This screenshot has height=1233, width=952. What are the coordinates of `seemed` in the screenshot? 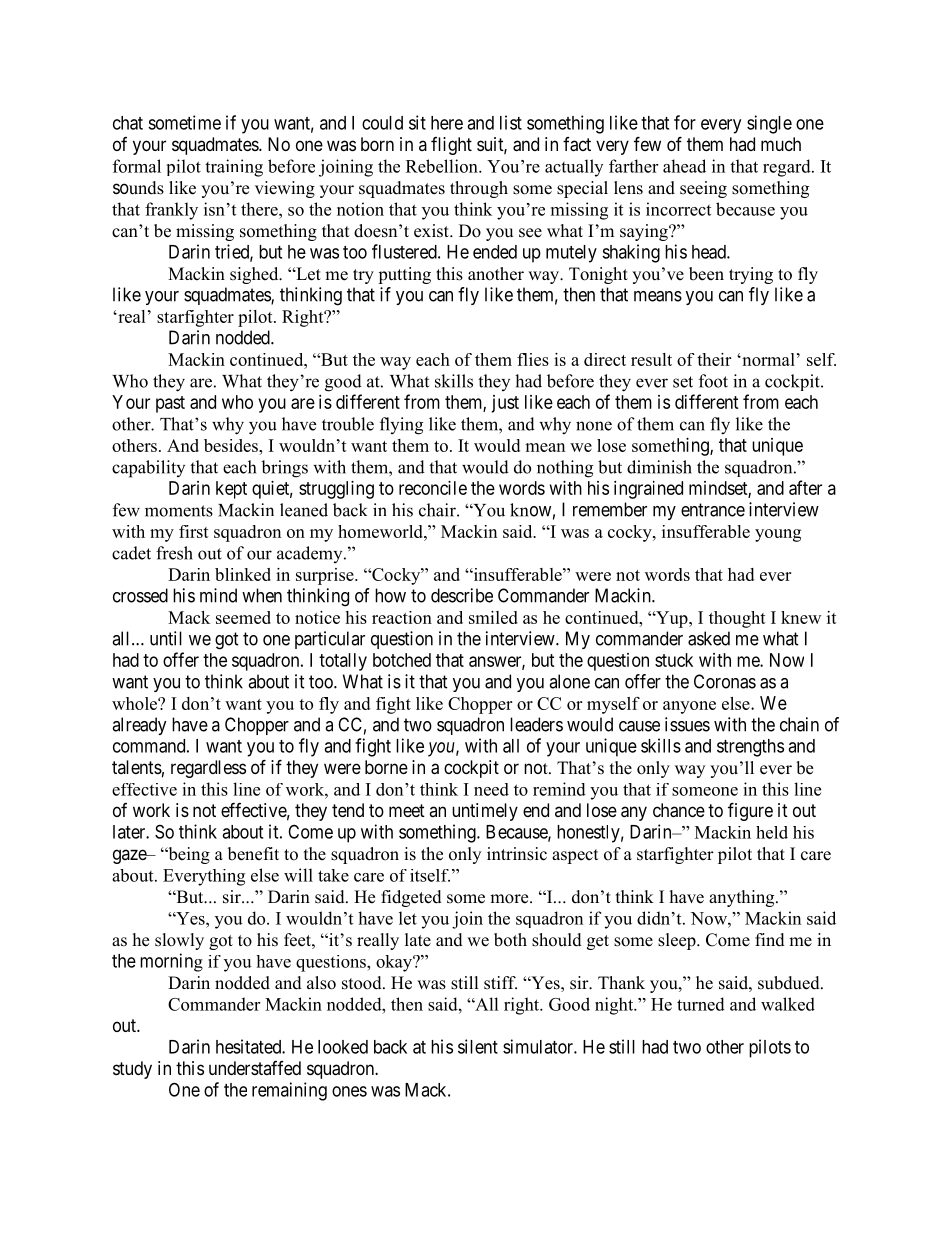 It's located at (243, 617).
